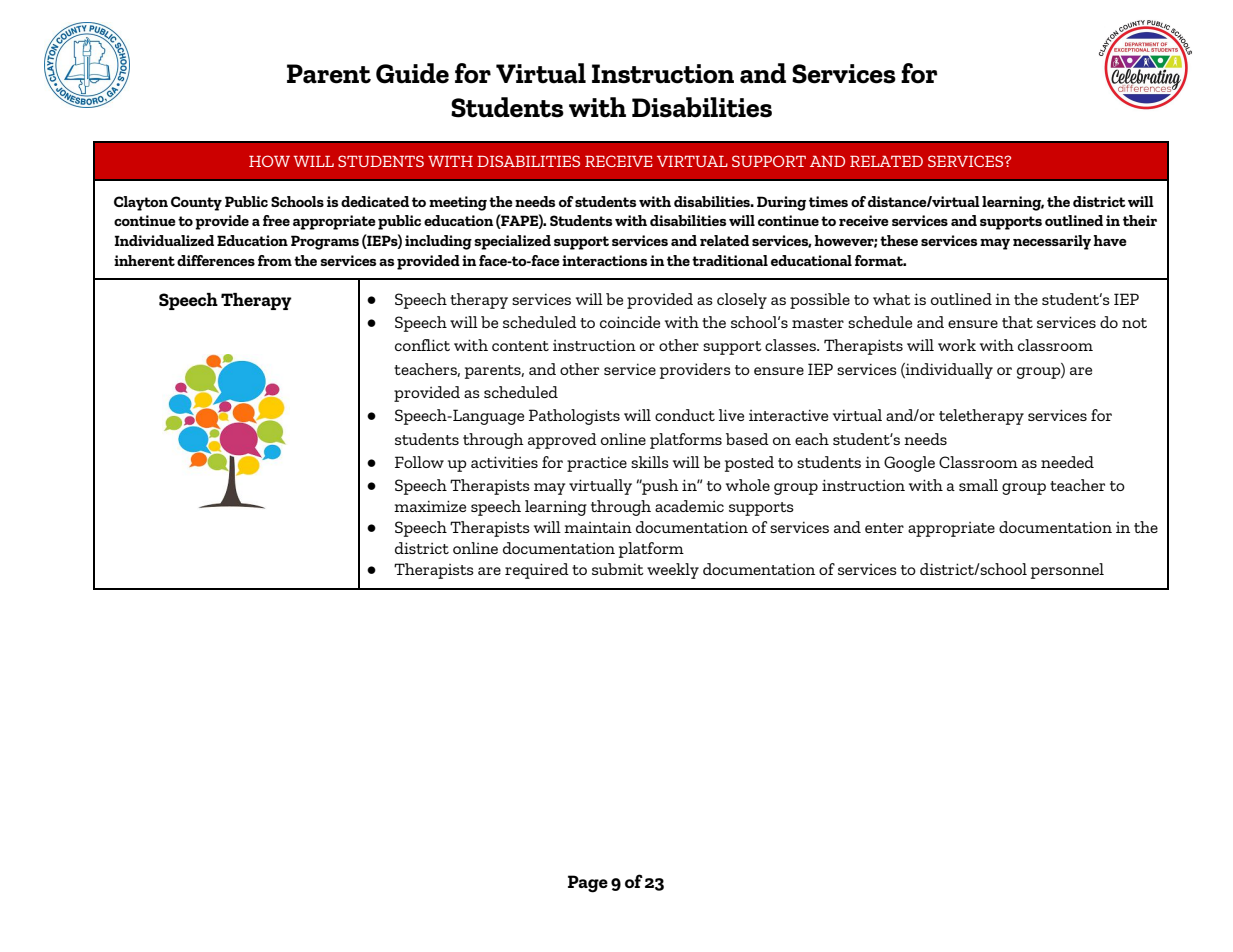 The width and height of the image is (1233, 952). What do you see at coordinates (828, 201) in the image?
I see `times` at bounding box center [828, 201].
